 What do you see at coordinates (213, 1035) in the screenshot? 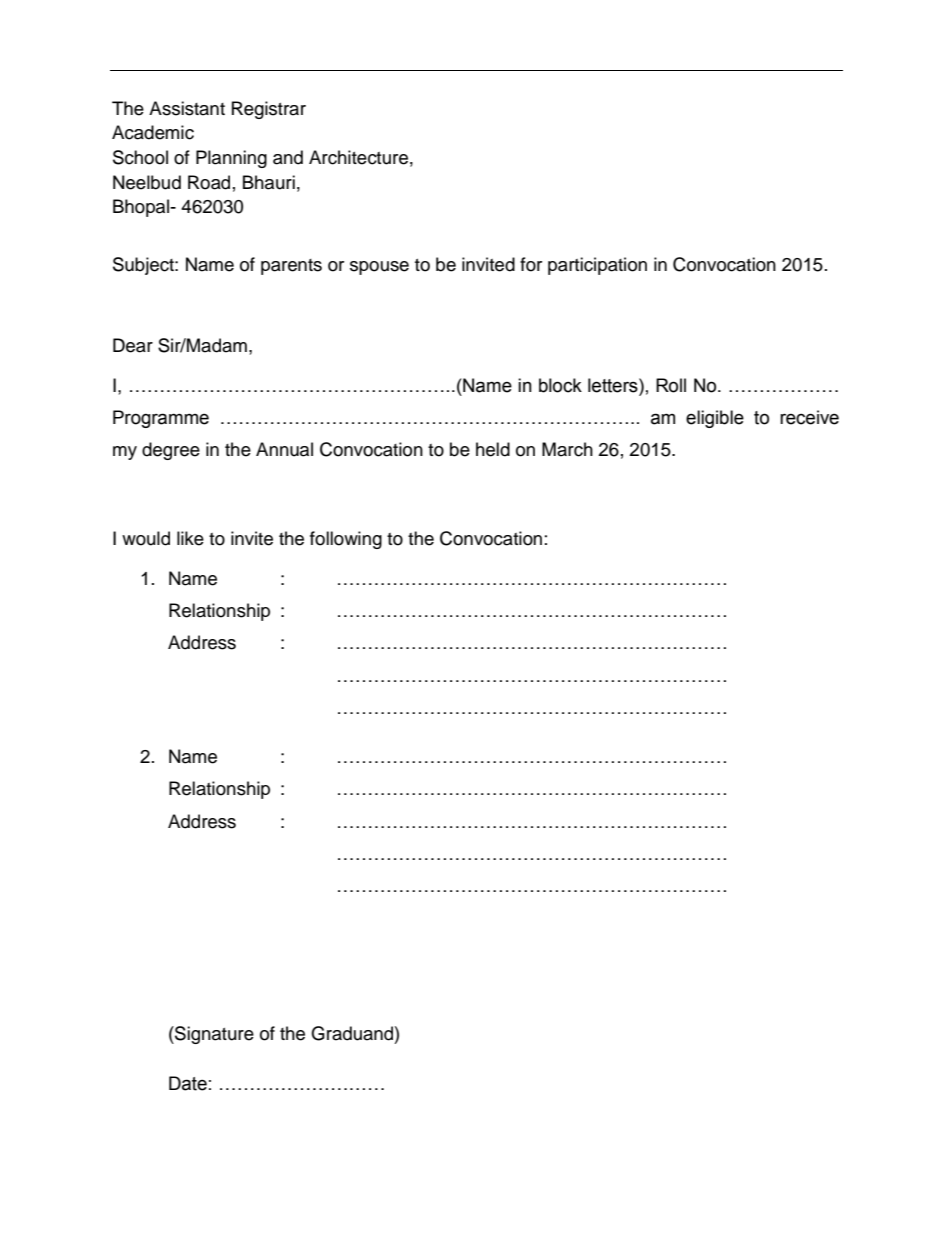
I see `Signature` at bounding box center [213, 1035].
